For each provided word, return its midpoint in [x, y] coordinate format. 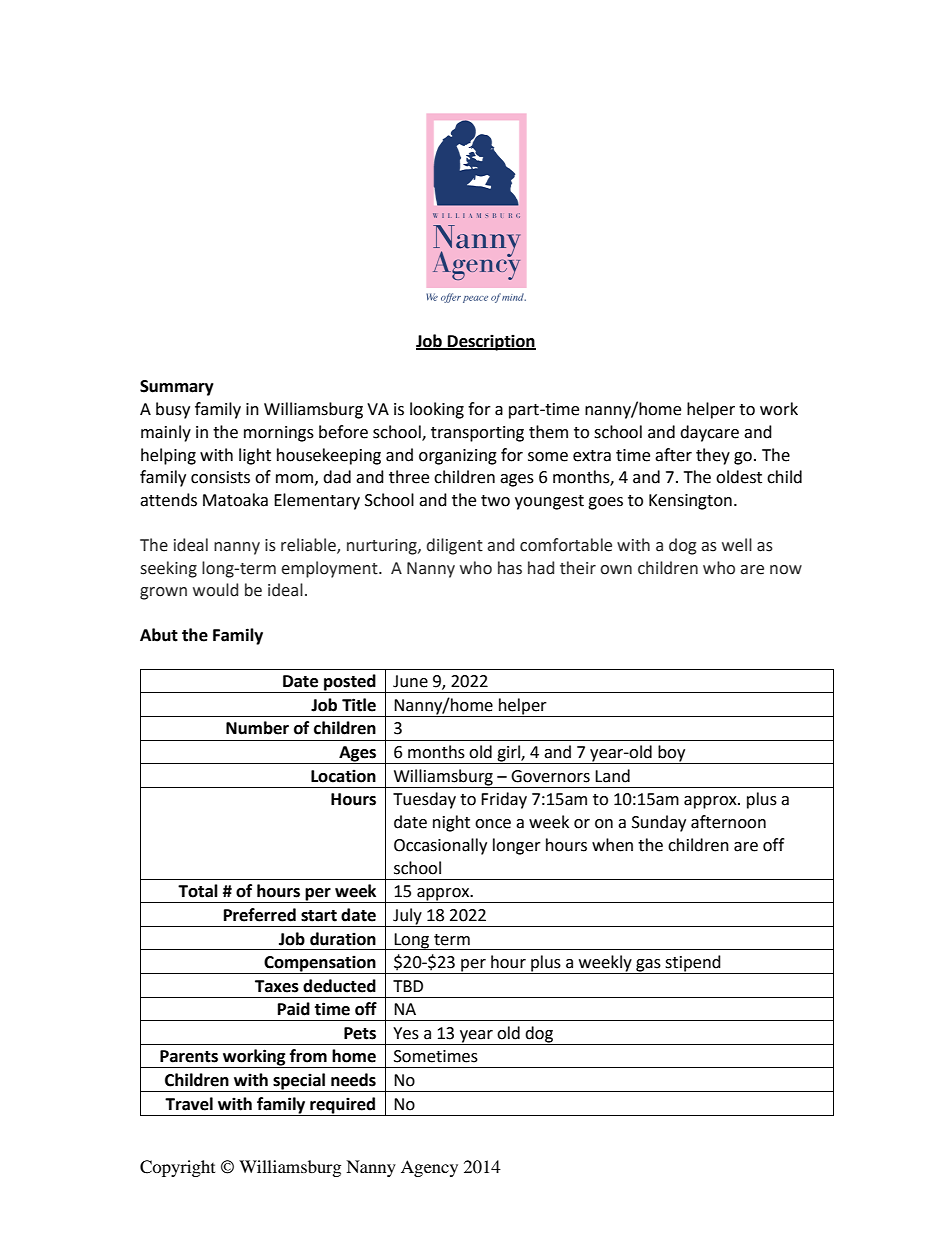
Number [257, 728]
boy [672, 754]
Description [491, 342]
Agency [429, 1168]
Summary [177, 388]
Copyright [177, 1168]
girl [508, 754]
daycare [709, 433]
